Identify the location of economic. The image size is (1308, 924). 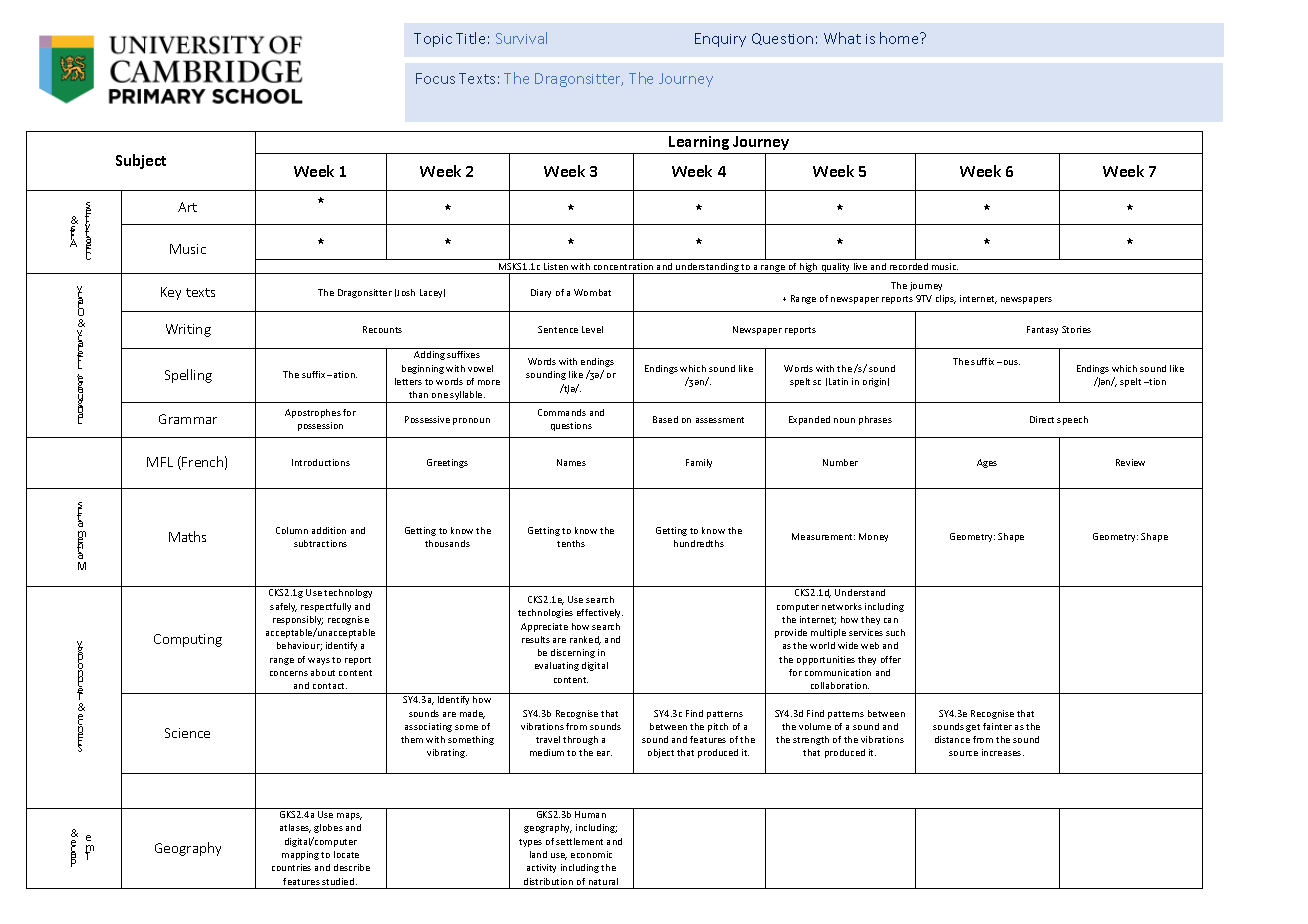
(591, 854).
